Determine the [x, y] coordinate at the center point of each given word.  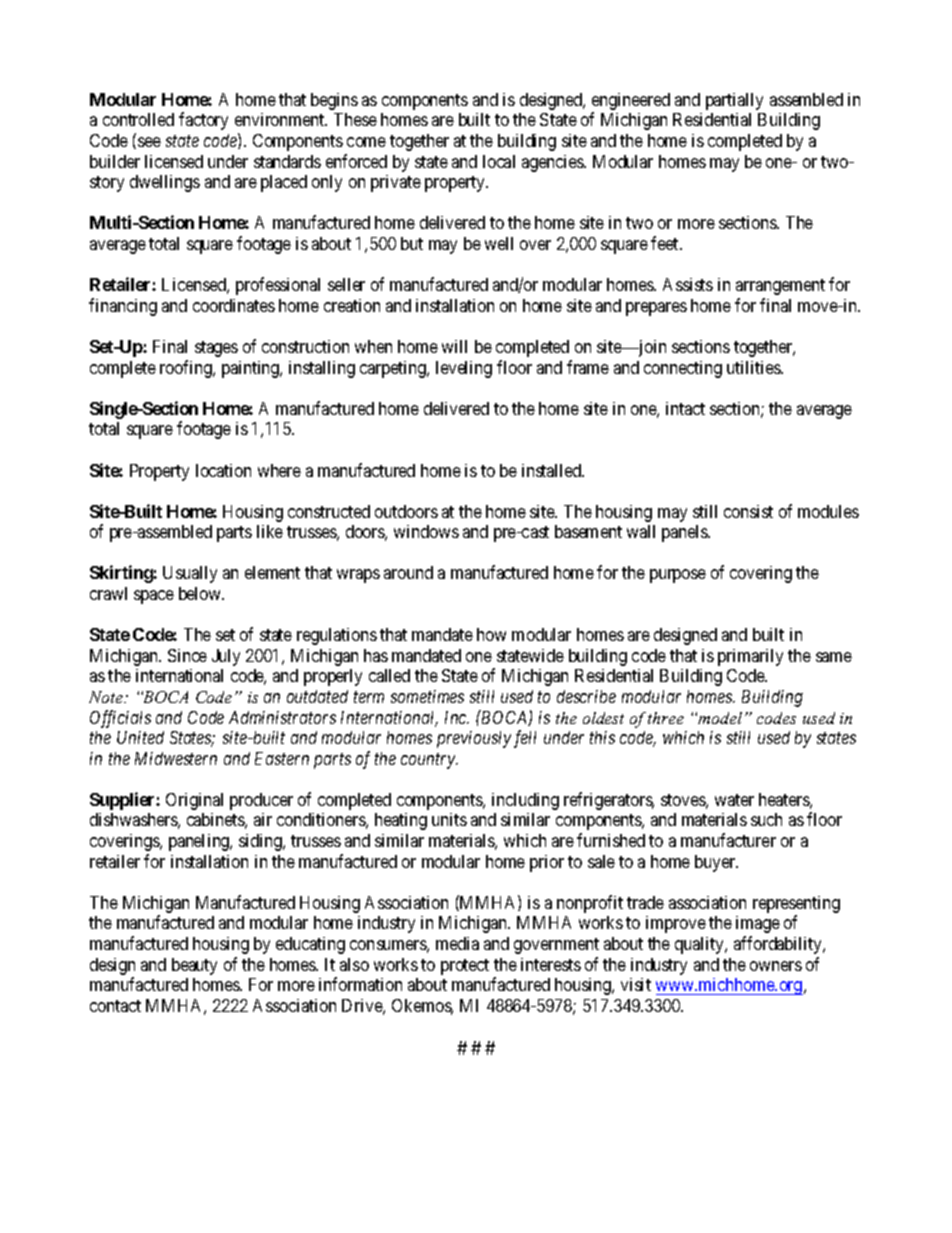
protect [465, 967]
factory [203, 121]
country [429, 761]
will [454, 346]
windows [426, 531]
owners [776, 966]
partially [734, 101]
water [734, 800]
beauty [194, 966]
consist [748, 511]
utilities [754, 367]
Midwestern [176, 758]
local [499, 161]
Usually [190, 574]
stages [216, 349]
